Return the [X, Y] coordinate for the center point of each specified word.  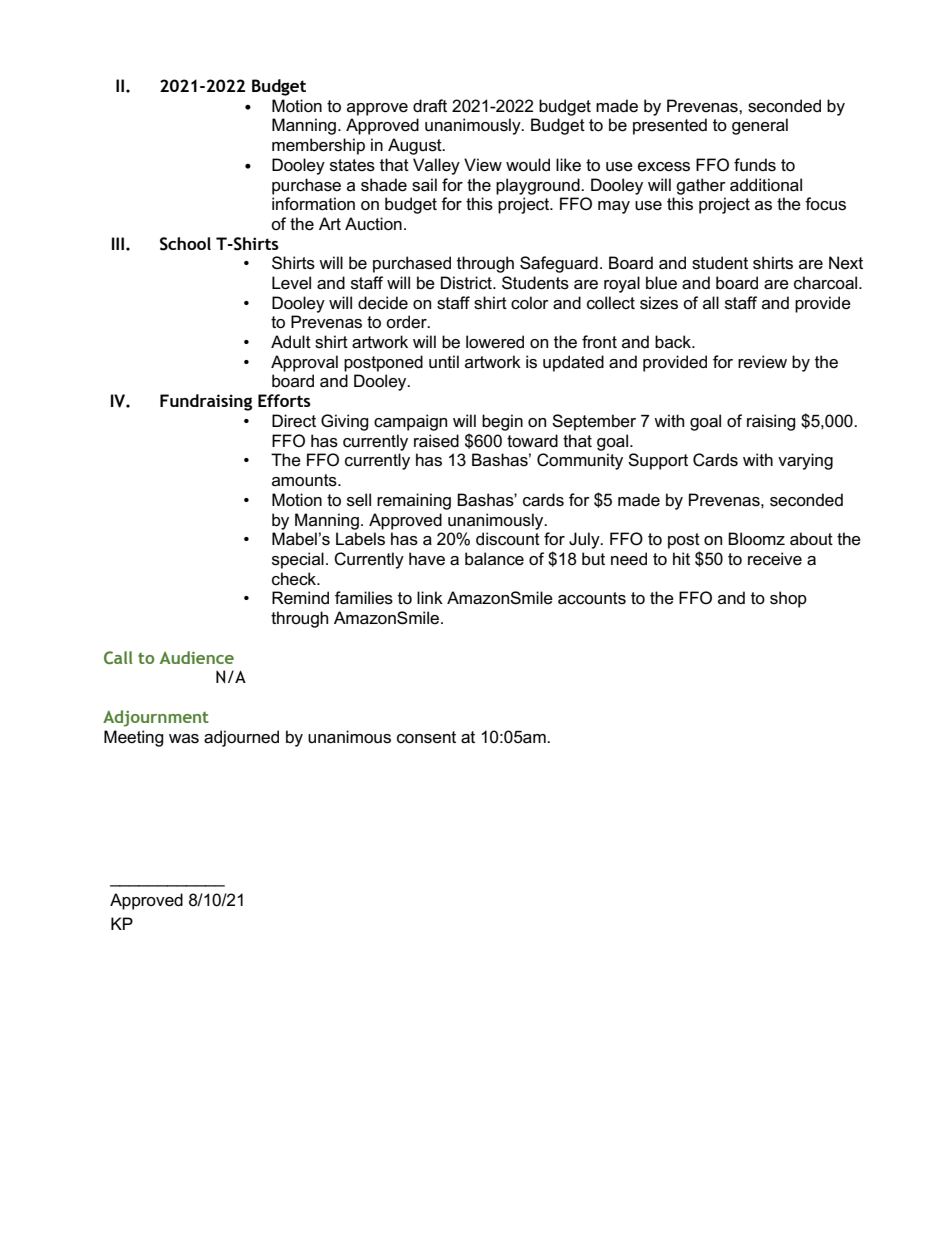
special [298, 560]
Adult [291, 342]
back [674, 342]
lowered [495, 342]
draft [430, 105]
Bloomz [756, 539]
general [760, 126]
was [184, 739]
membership [318, 146]
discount [508, 539]
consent [426, 737]
